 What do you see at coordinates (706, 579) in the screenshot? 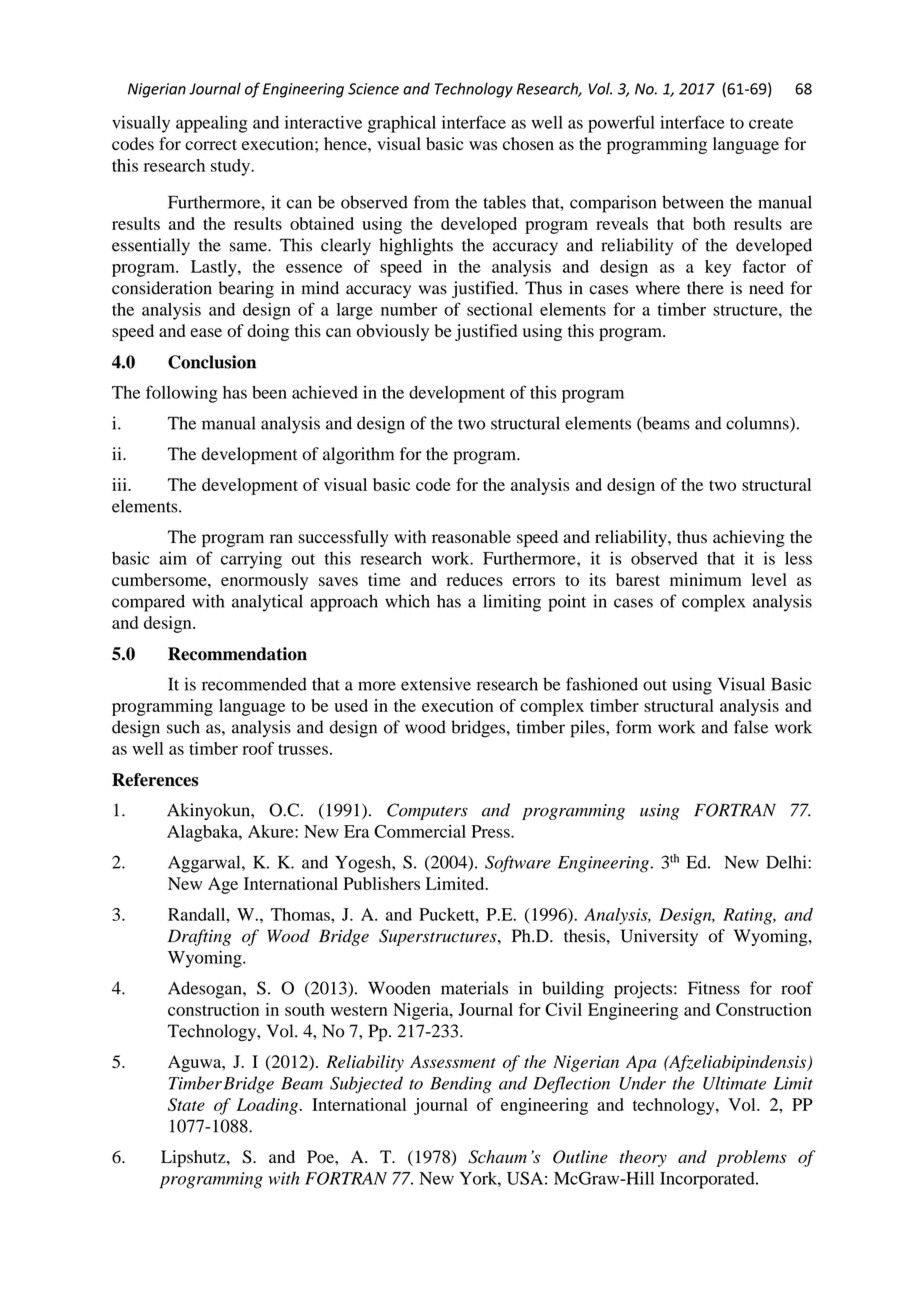
I see `minimum` at bounding box center [706, 579].
